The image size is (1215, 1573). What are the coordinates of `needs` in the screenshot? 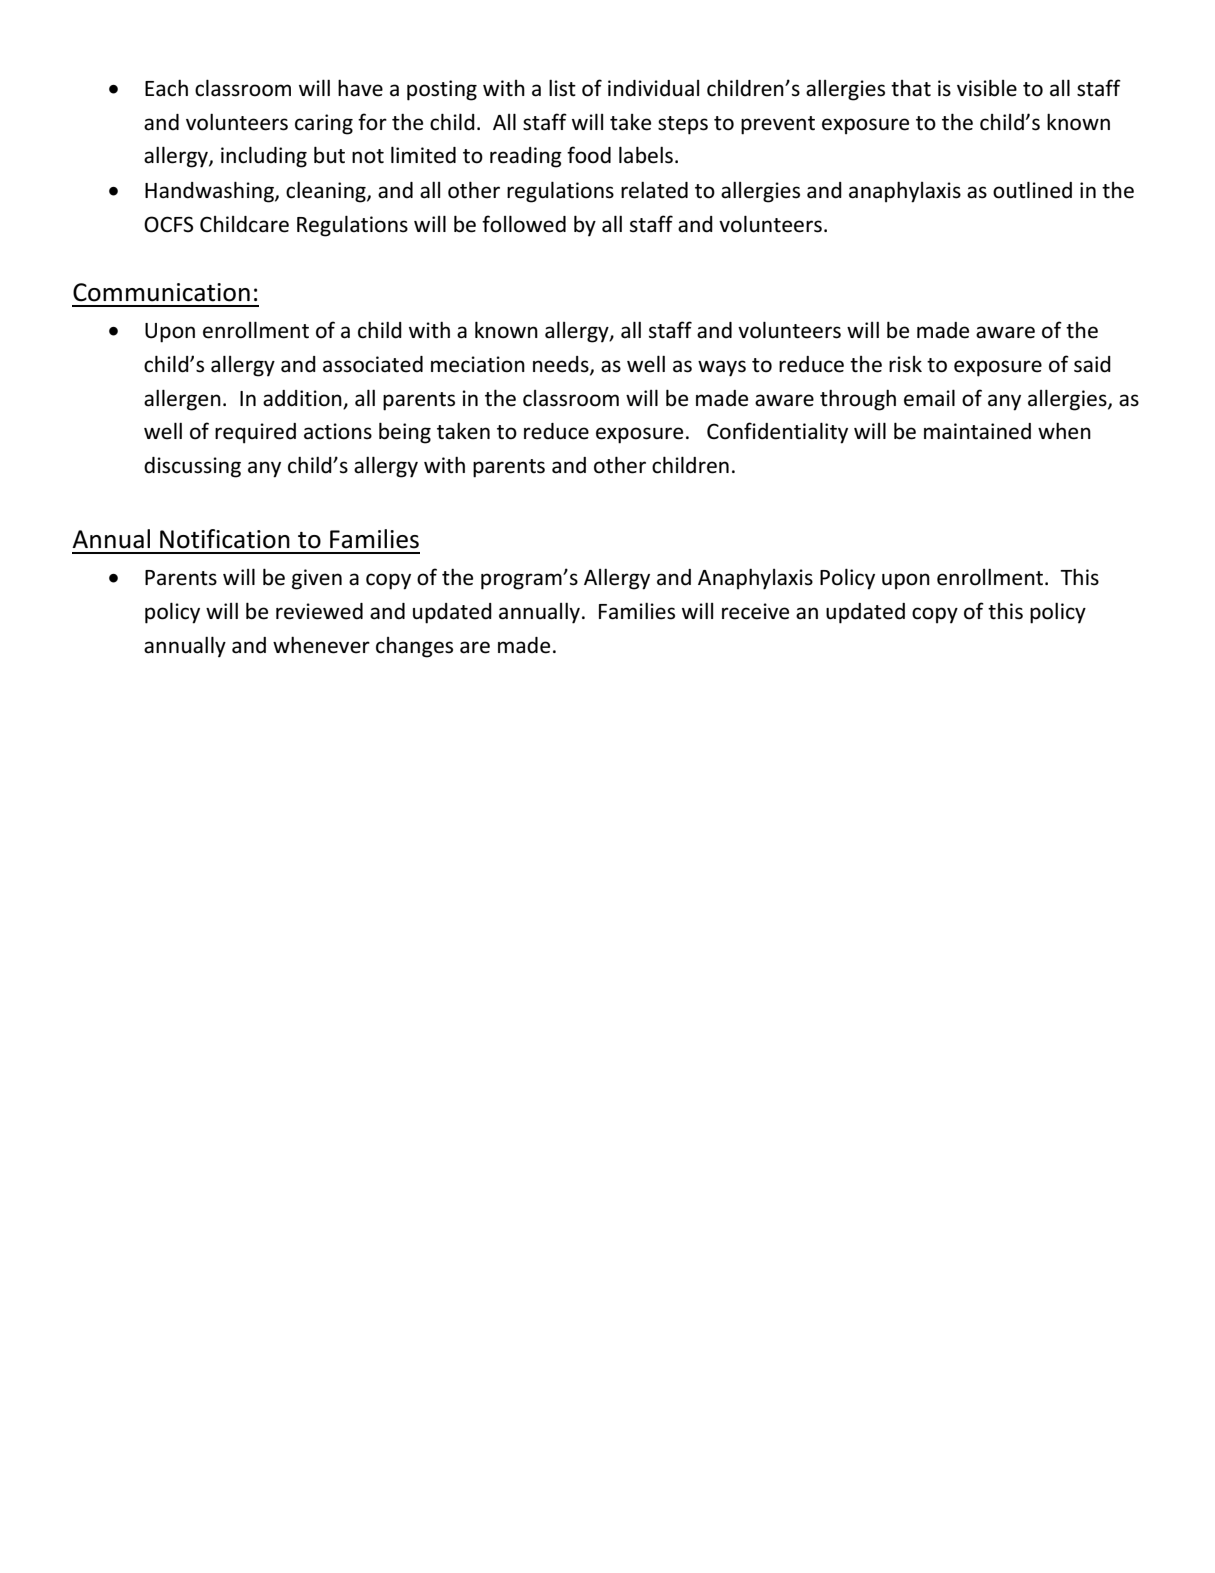 It's located at (562, 365).
